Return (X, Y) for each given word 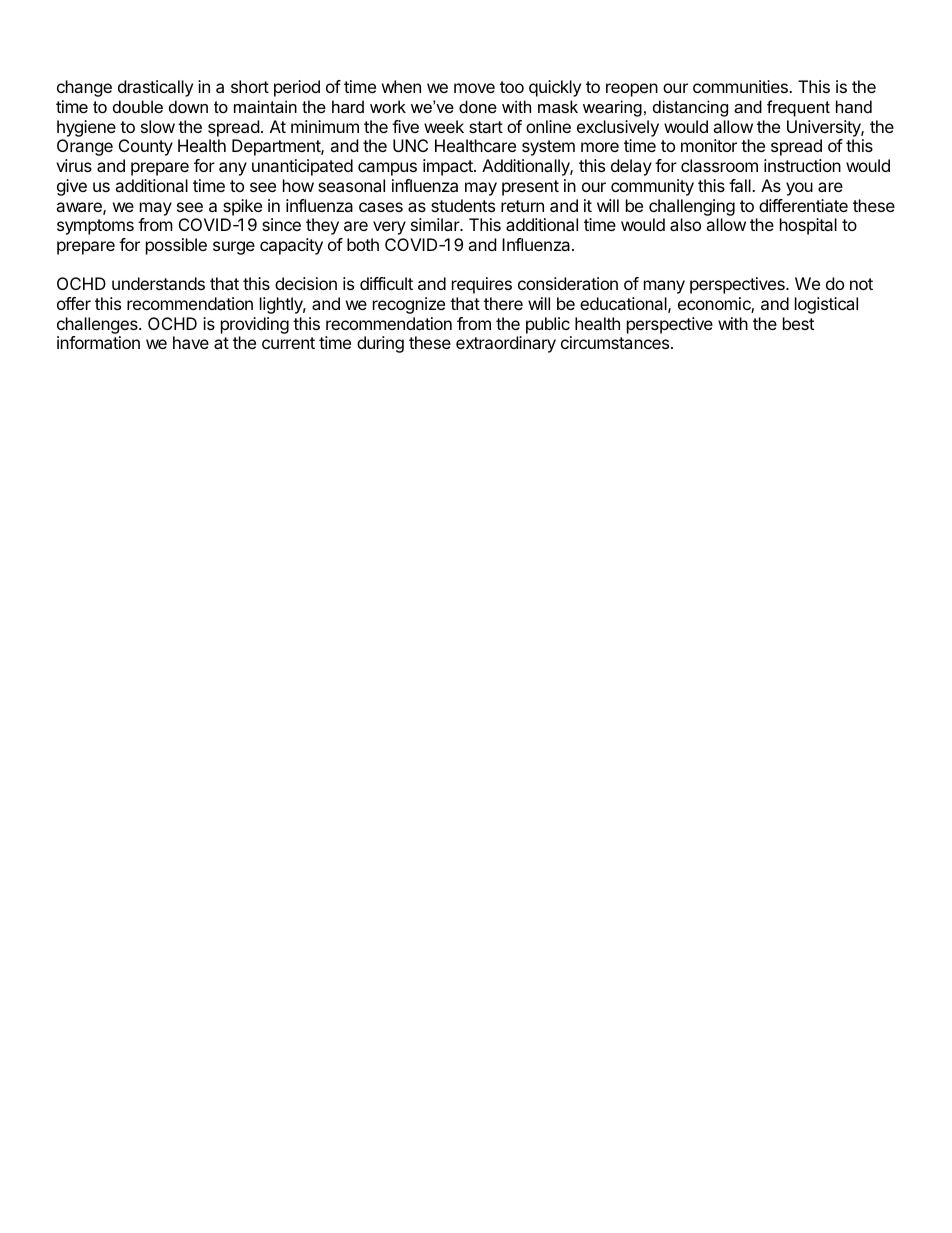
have (191, 342)
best (798, 323)
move (474, 88)
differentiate (803, 205)
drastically (155, 88)
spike (242, 207)
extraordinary (506, 344)
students (463, 205)
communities (741, 86)
